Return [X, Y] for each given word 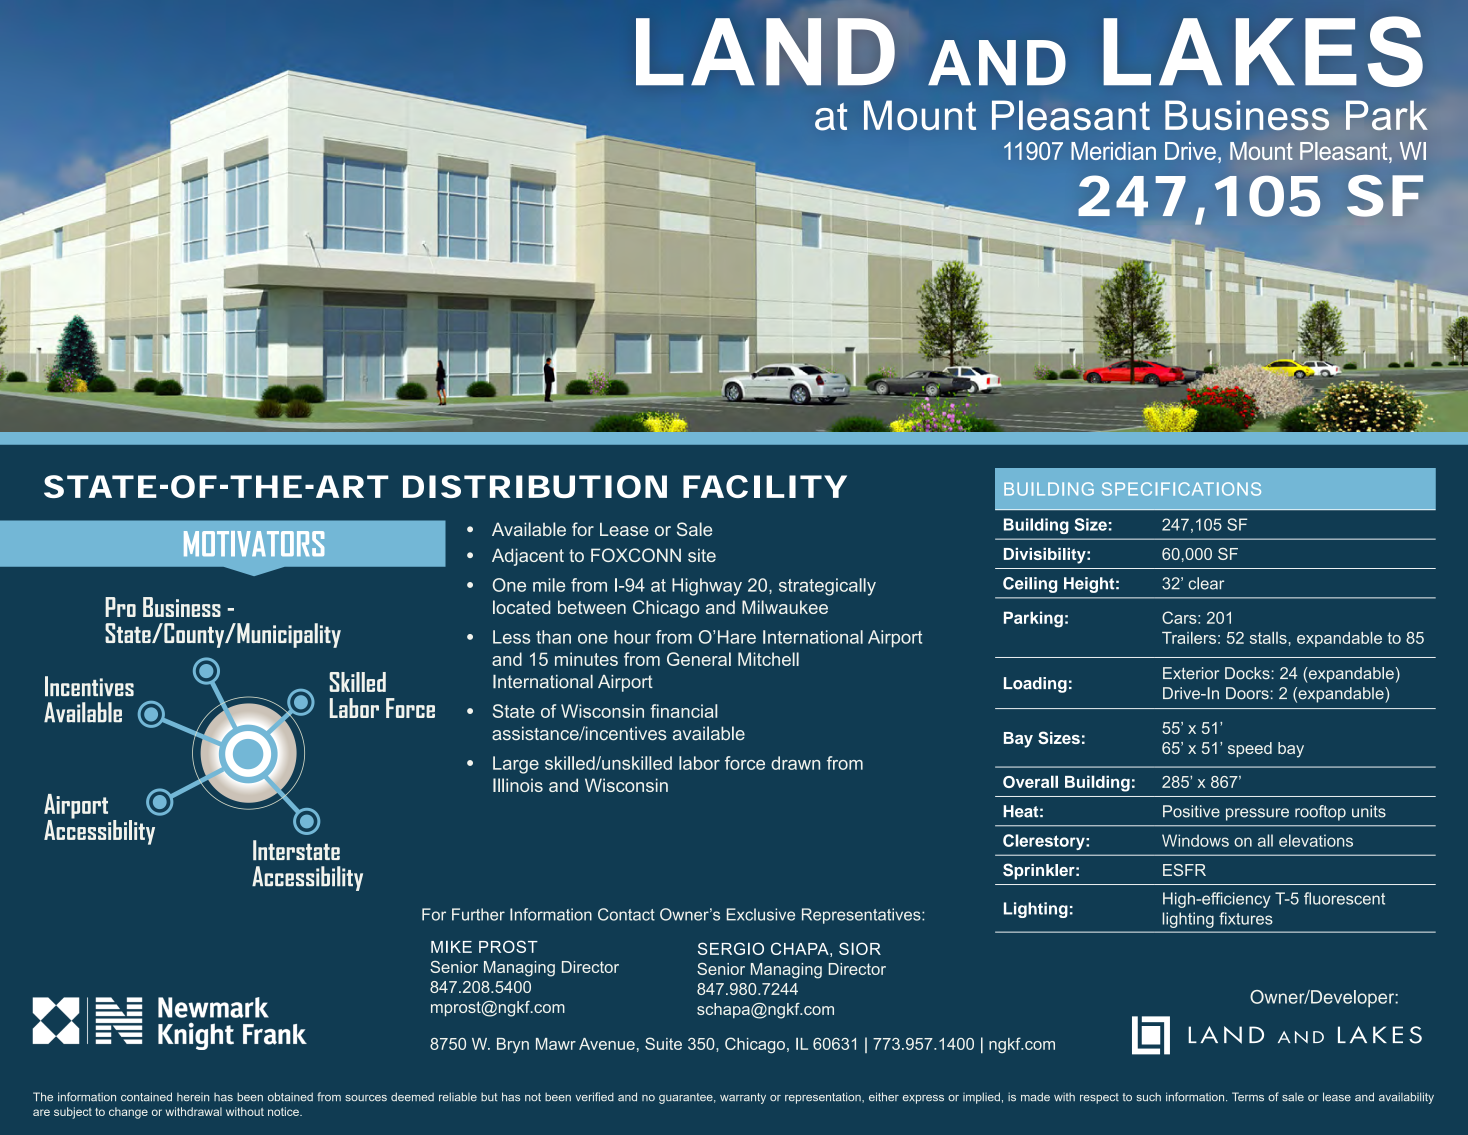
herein [193, 1096]
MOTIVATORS [254, 543]
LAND [765, 52]
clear [1206, 583]
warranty [743, 1098]
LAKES [1263, 51]
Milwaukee [785, 607]
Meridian [1113, 151]
